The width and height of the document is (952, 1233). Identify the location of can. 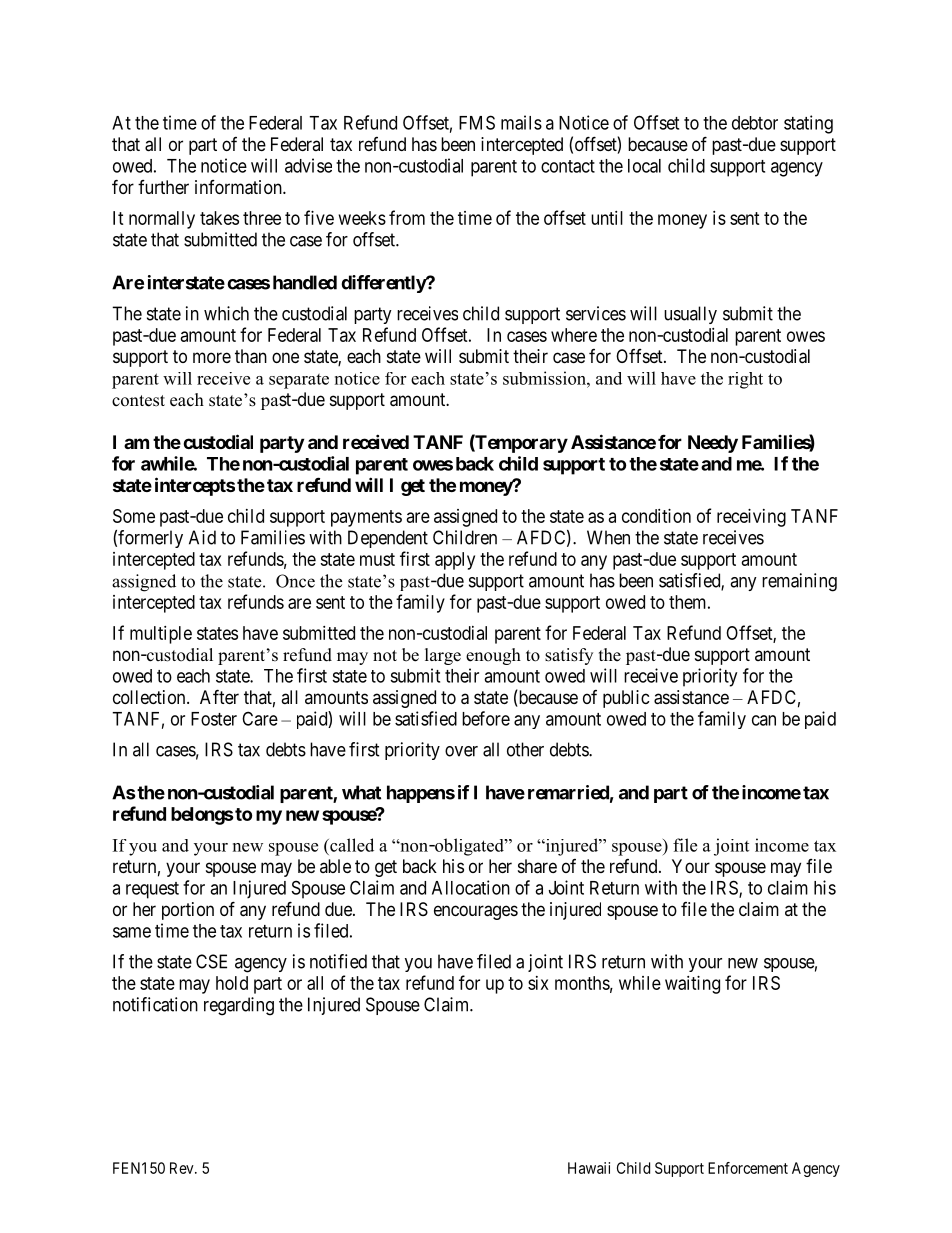
(764, 720).
